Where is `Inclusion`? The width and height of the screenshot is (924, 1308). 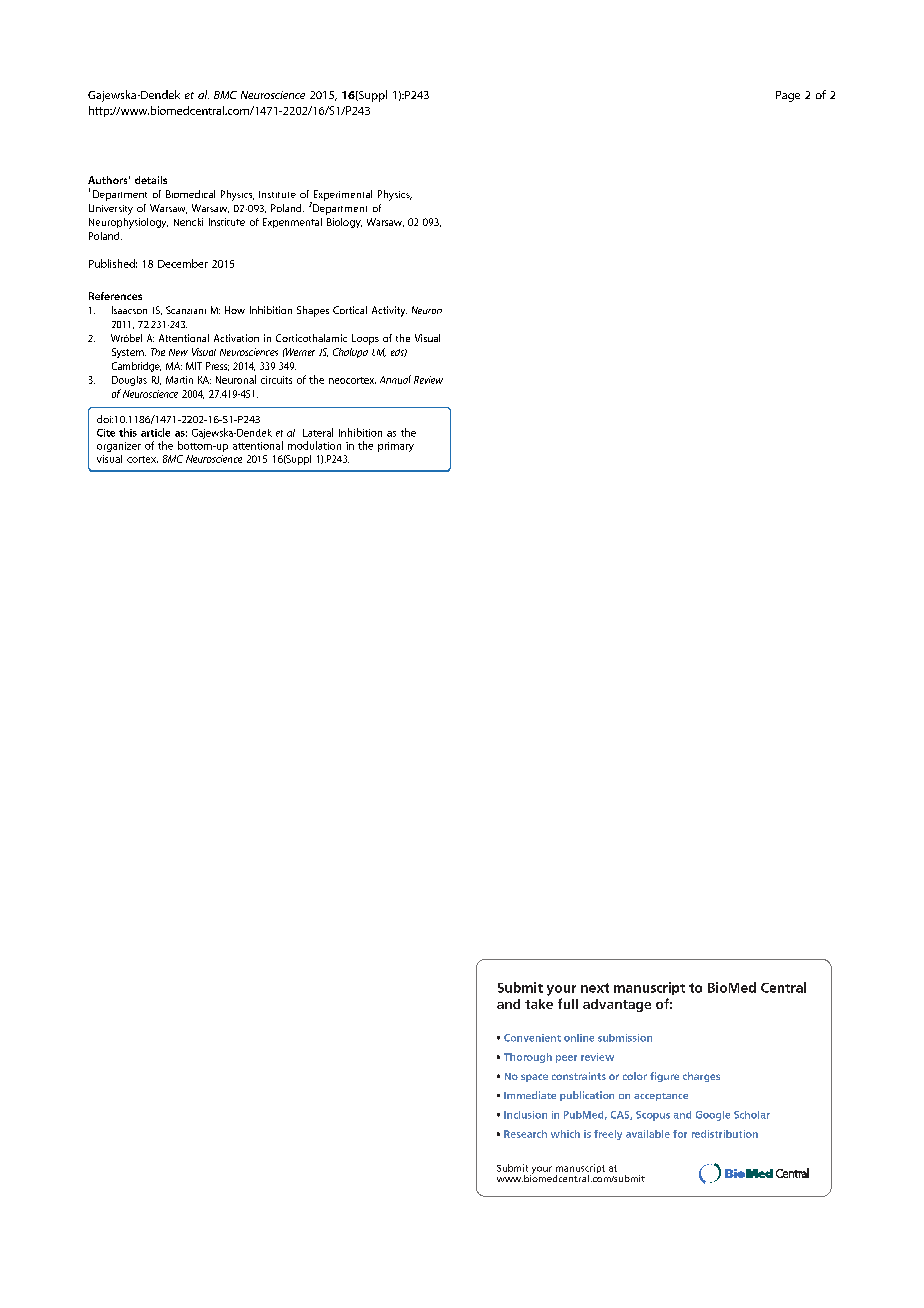 Inclusion is located at coordinates (525, 1115).
